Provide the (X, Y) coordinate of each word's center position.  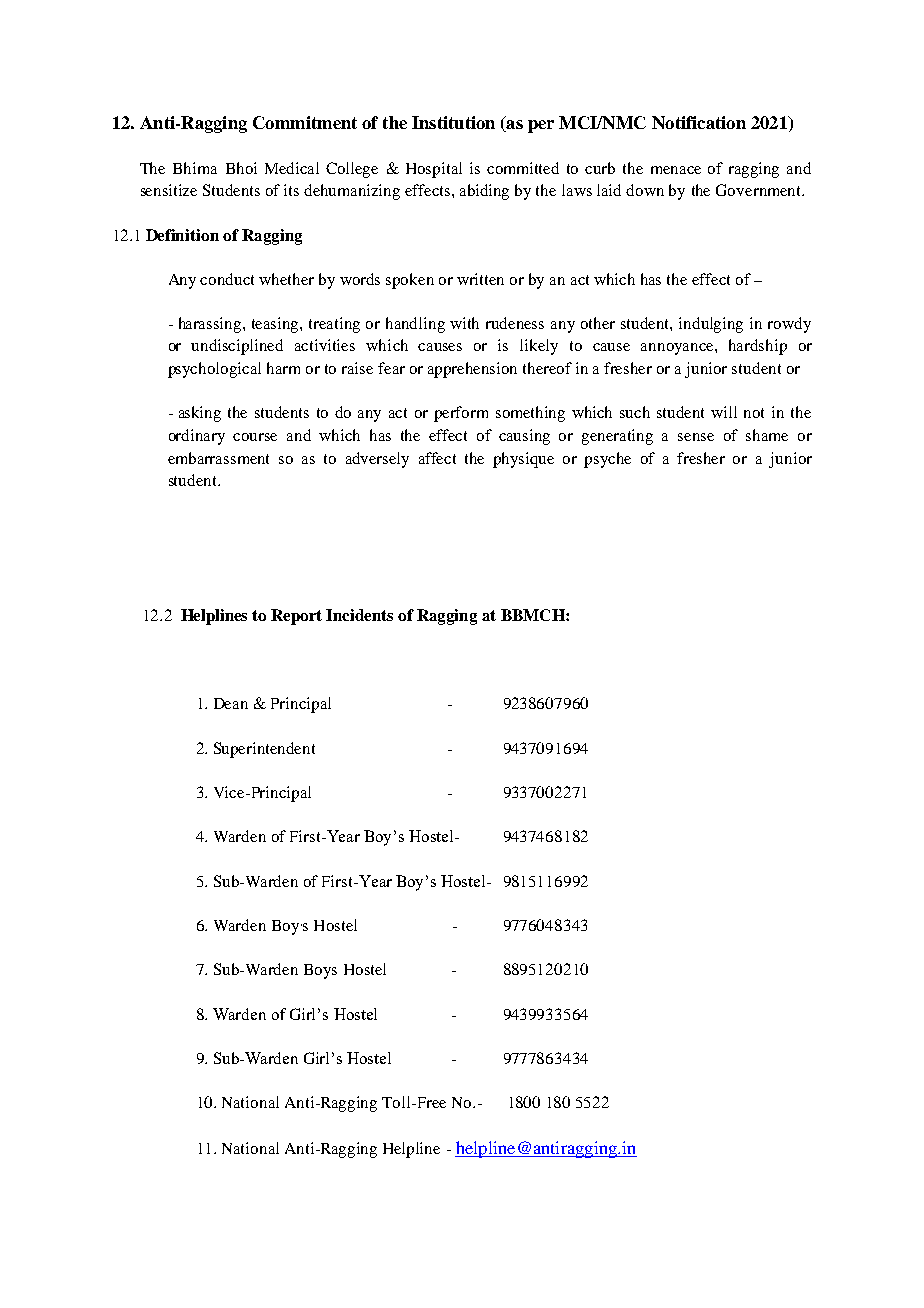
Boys (320, 971)
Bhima (195, 168)
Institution (453, 122)
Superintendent (264, 750)
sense (696, 437)
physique (523, 460)
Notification (699, 122)
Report (296, 617)
